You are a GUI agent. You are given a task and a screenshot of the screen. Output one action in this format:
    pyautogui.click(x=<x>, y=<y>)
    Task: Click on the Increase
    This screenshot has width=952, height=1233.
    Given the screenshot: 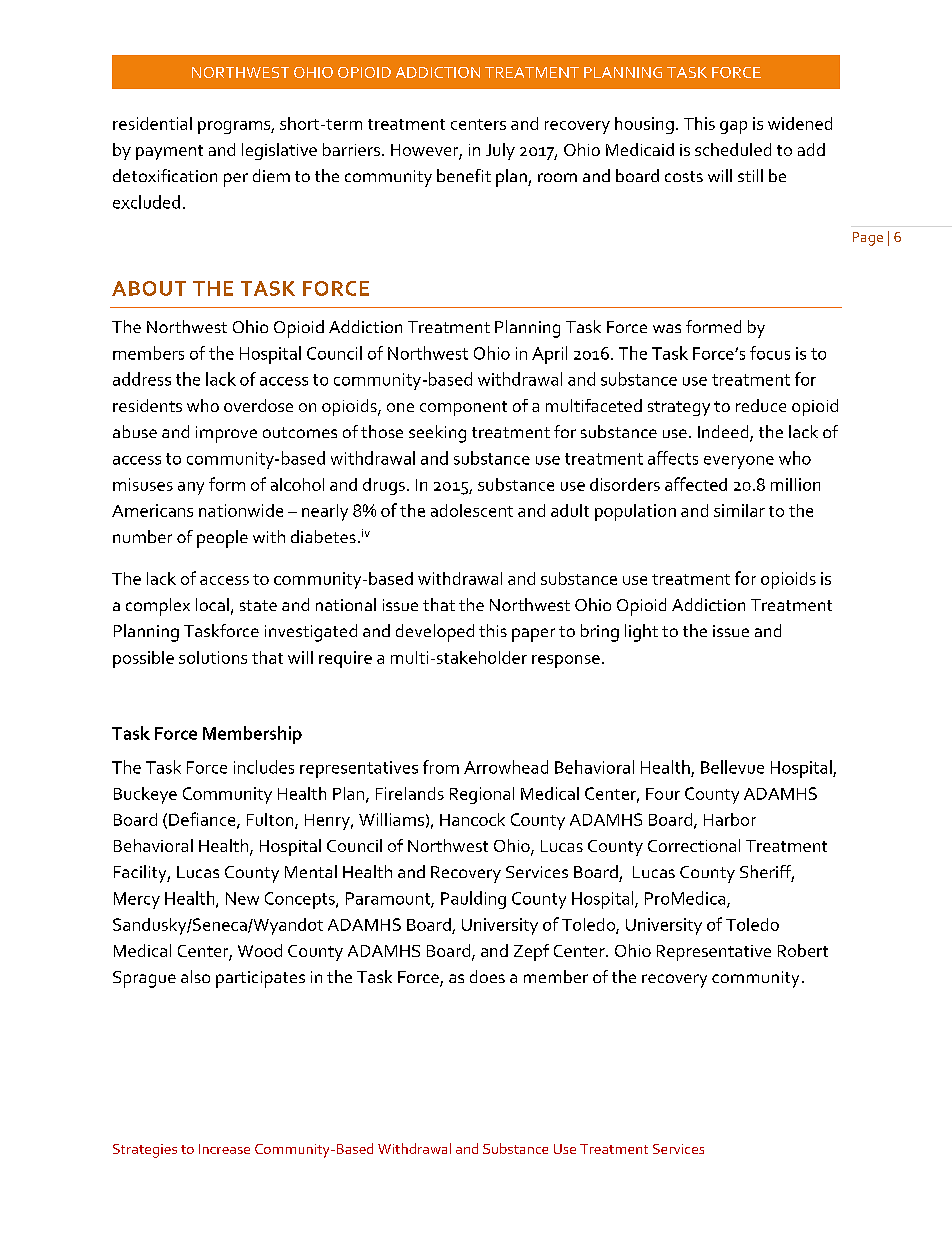 What is the action you would take?
    pyautogui.click(x=224, y=1149)
